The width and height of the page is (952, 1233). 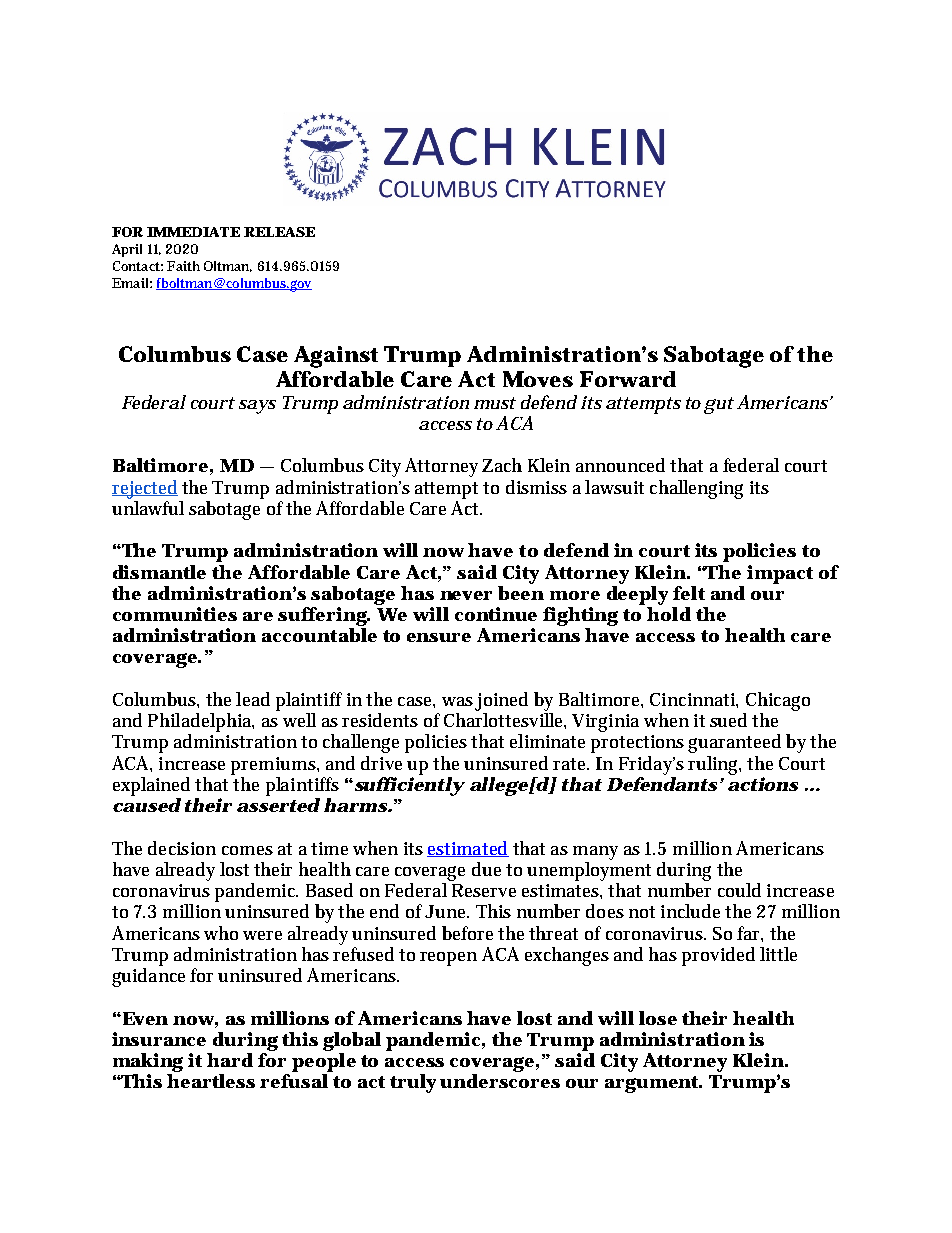 What do you see at coordinates (159, 572) in the page?
I see `dismantle` at bounding box center [159, 572].
